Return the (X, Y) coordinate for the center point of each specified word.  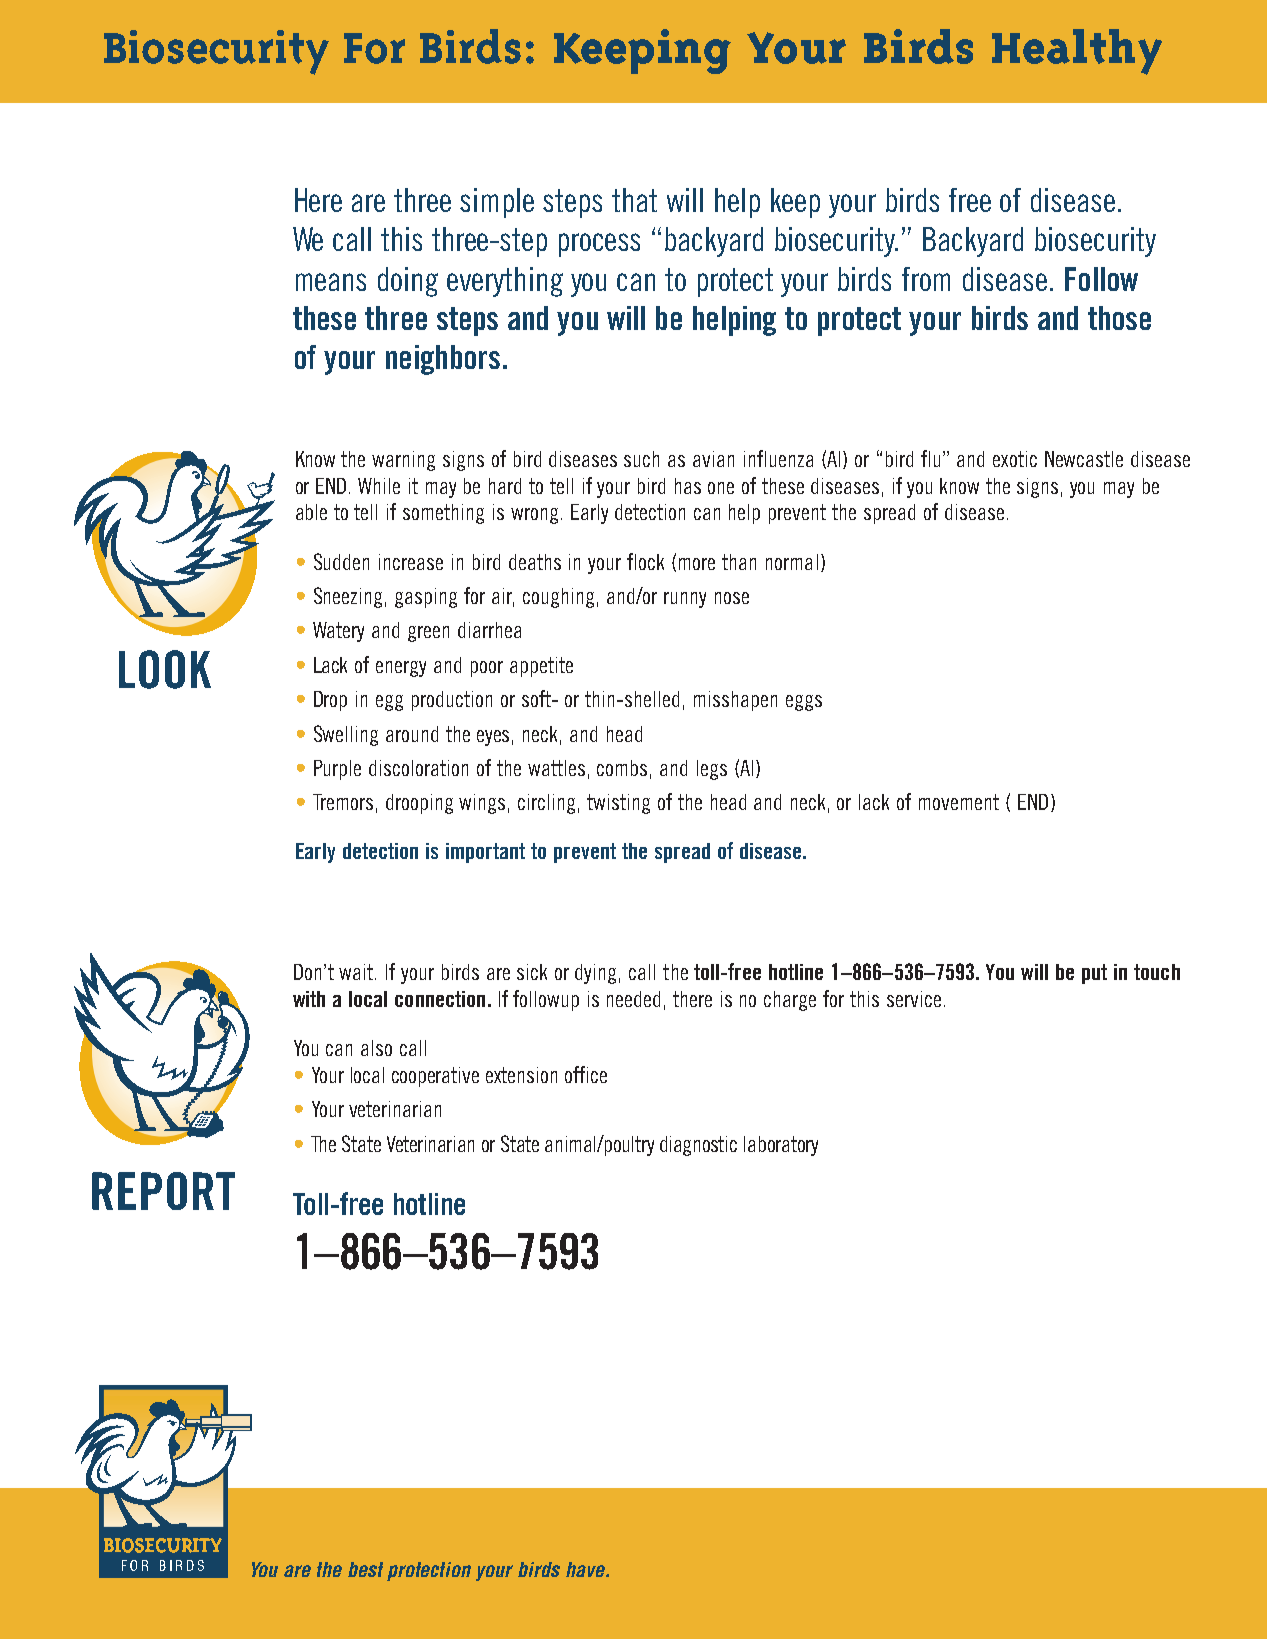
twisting (618, 804)
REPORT (163, 1191)
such (641, 459)
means (331, 282)
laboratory (781, 1146)
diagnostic (698, 1146)
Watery (338, 632)
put (1094, 974)
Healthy (1077, 52)
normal (792, 562)
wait (357, 972)
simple (497, 203)
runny (685, 600)
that (634, 200)
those (1119, 318)
